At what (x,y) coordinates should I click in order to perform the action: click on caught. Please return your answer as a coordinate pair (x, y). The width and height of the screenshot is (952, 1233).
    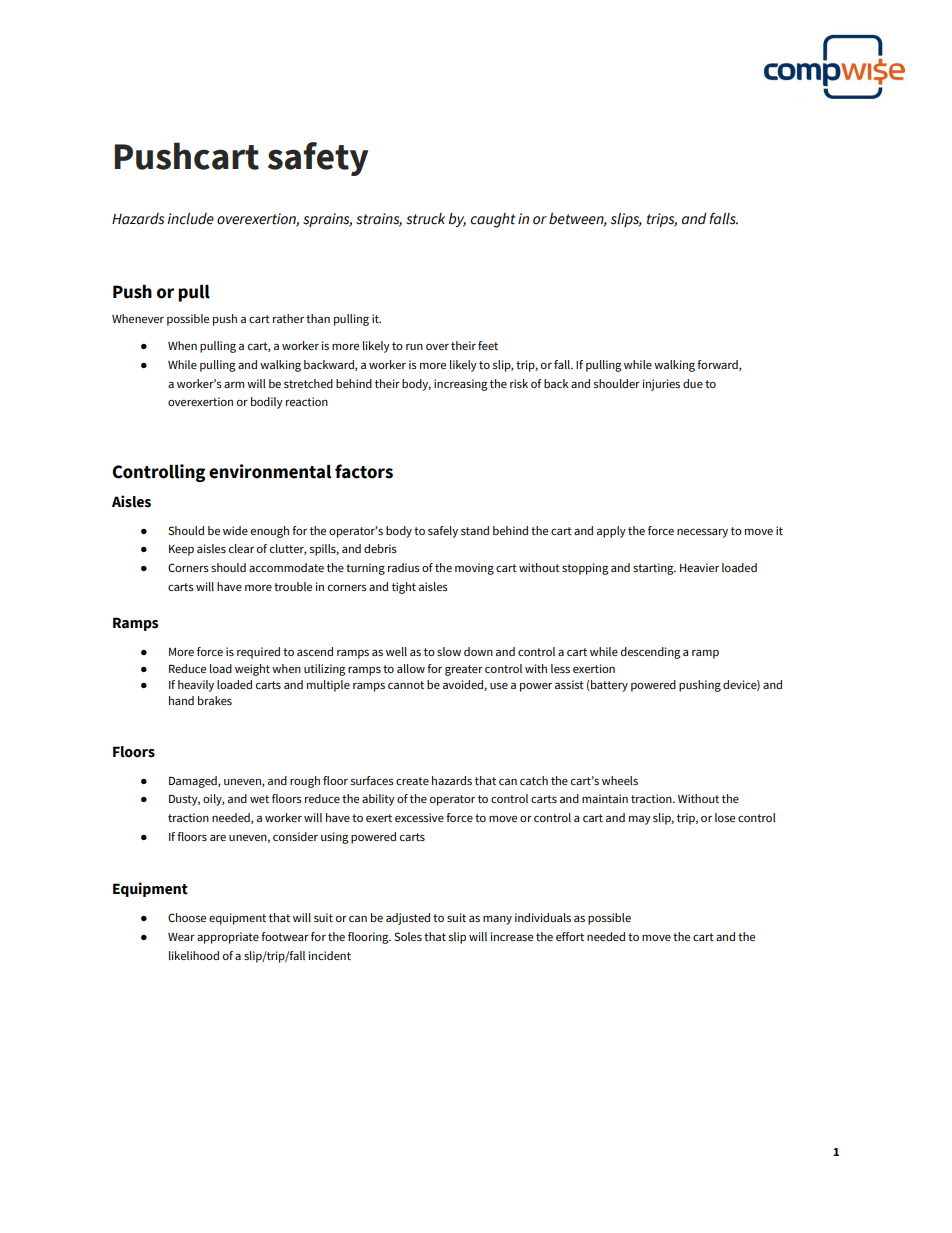
    Looking at the image, I should click on (493, 220).
